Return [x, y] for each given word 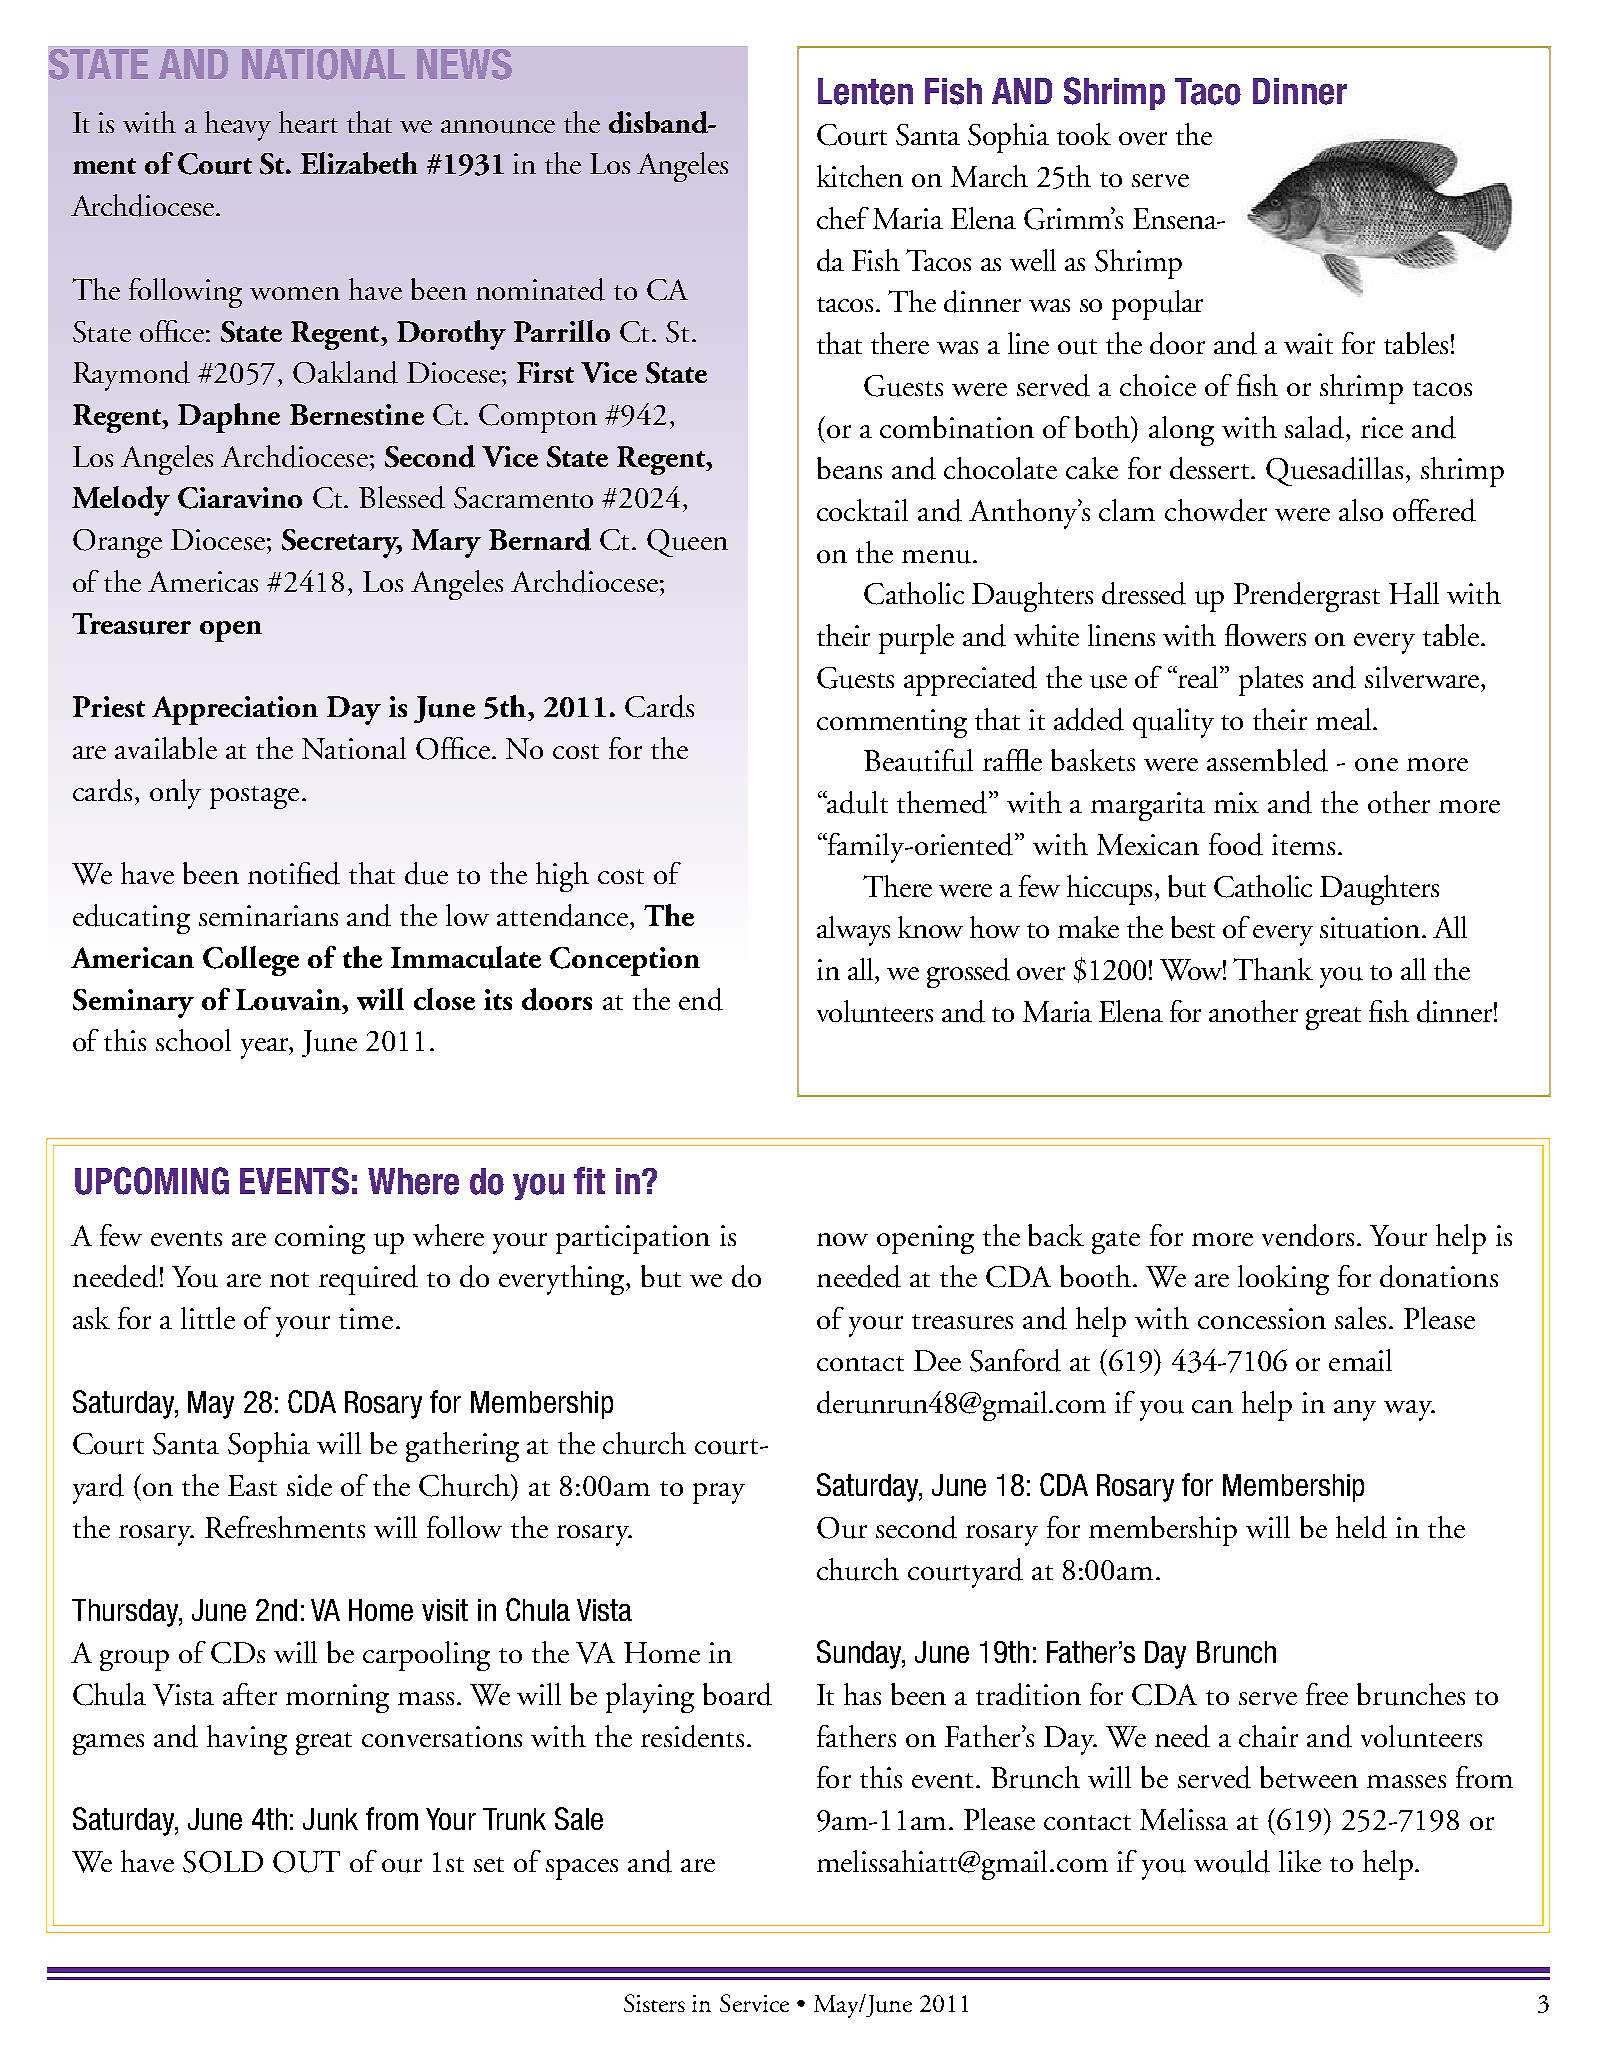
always [853, 931]
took [1084, 134]
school [193, 1040]
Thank [1273, 969]
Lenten [865, 91]
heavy [238, 126]
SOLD [223, 1862]
